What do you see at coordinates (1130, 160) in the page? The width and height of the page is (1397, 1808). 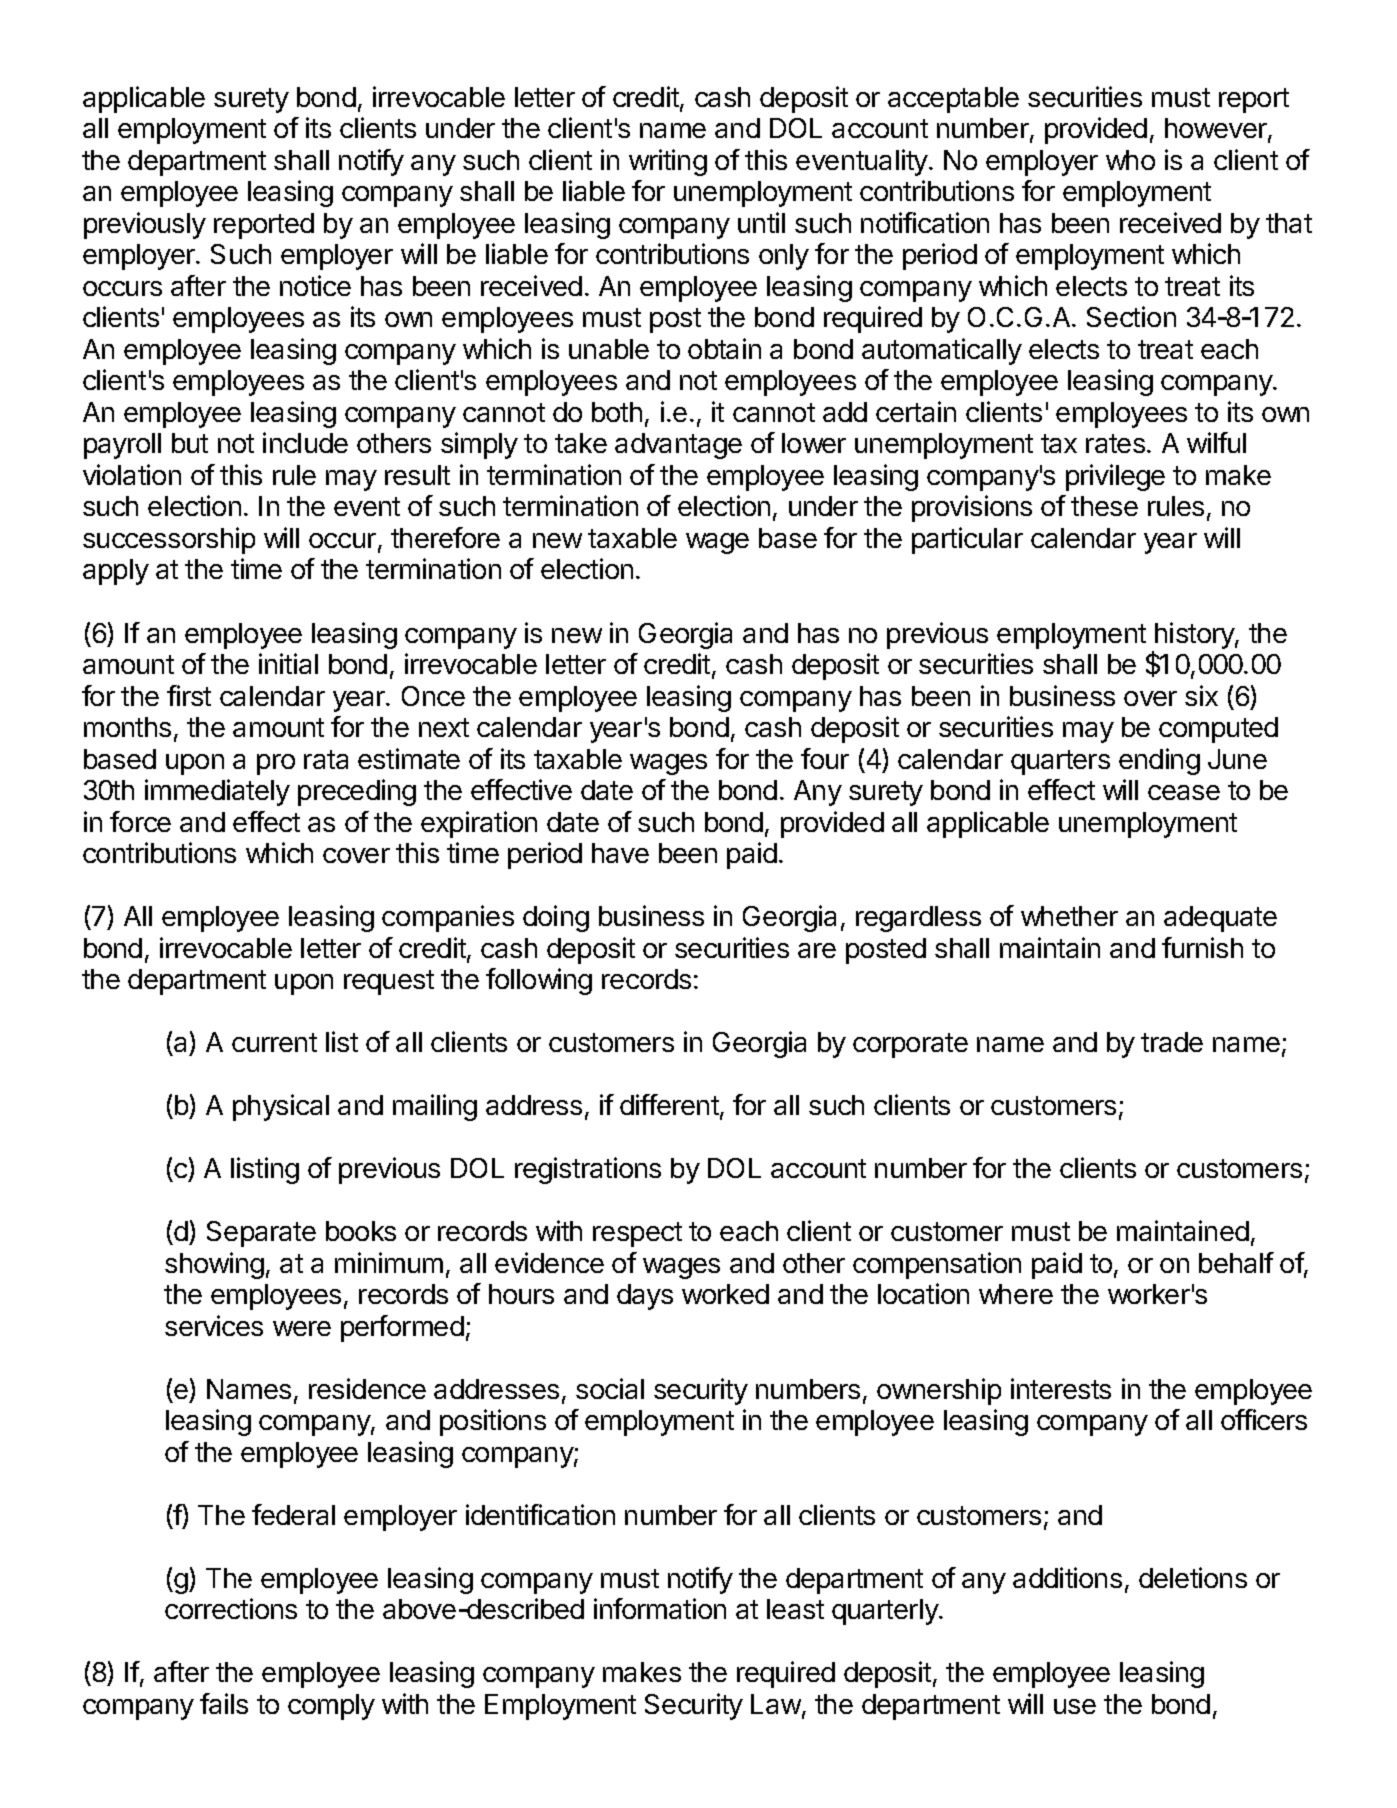 I see `who` at bounding box center [1130, 160].
